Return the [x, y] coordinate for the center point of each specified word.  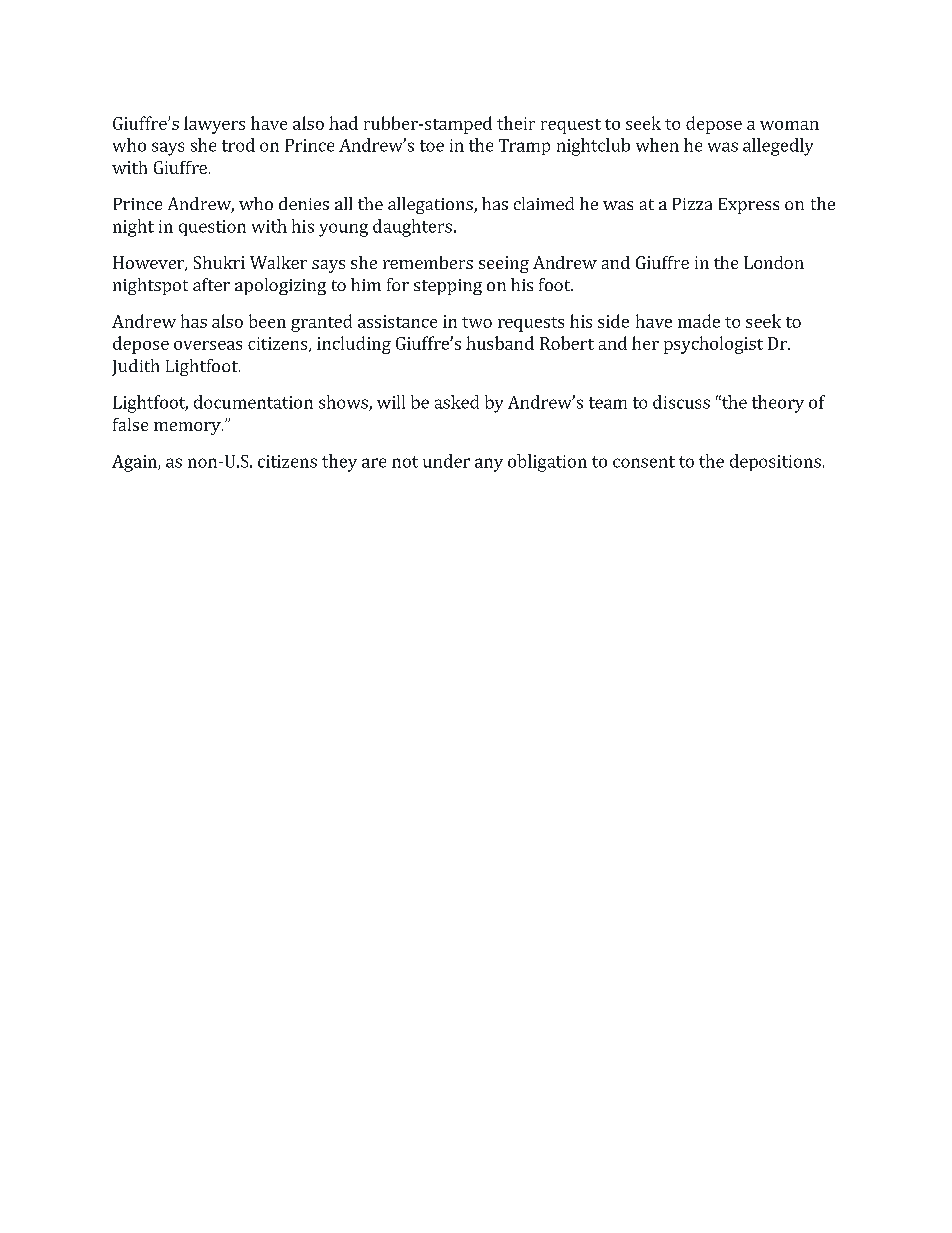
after [211, 284]
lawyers [214, 125]
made [699, 321]
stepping [448, 287]
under [446, 461]
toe [432, 146]
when [657, 145]
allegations [431, 205]
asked [457, 402]
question [212, 228]
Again [135, 463]
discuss [681, 402]
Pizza [692, 204]
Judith [135, 367]
